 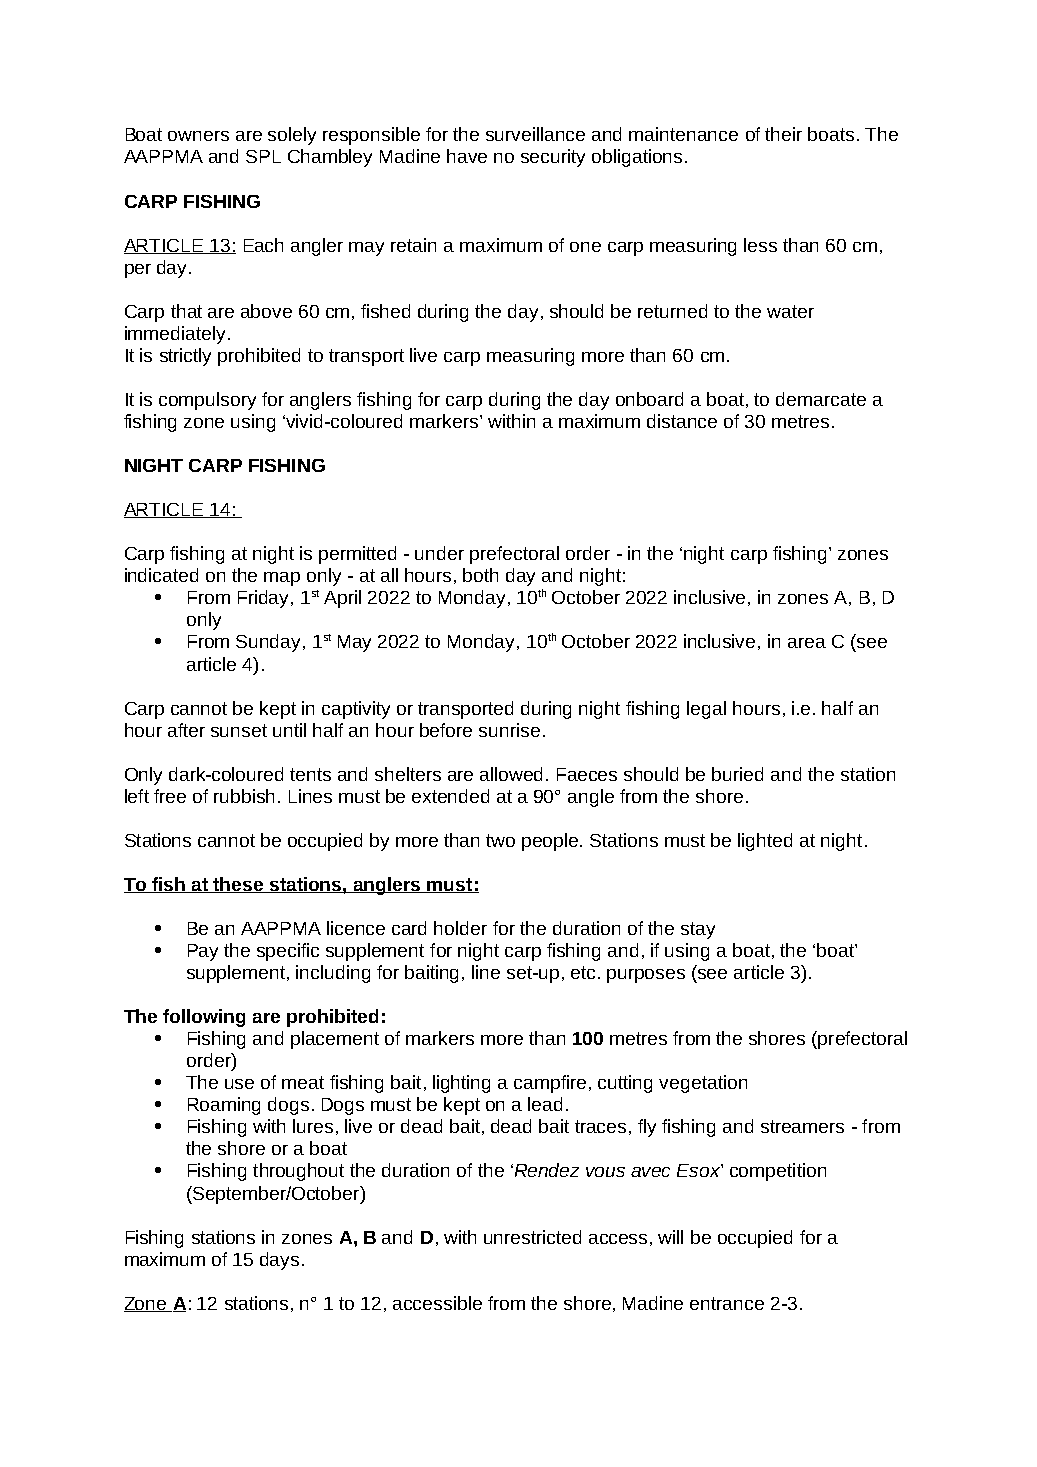 What do you see at coordinates (467, 156) in the screenshot?
I see `have` at bounding box center [467, 156].
